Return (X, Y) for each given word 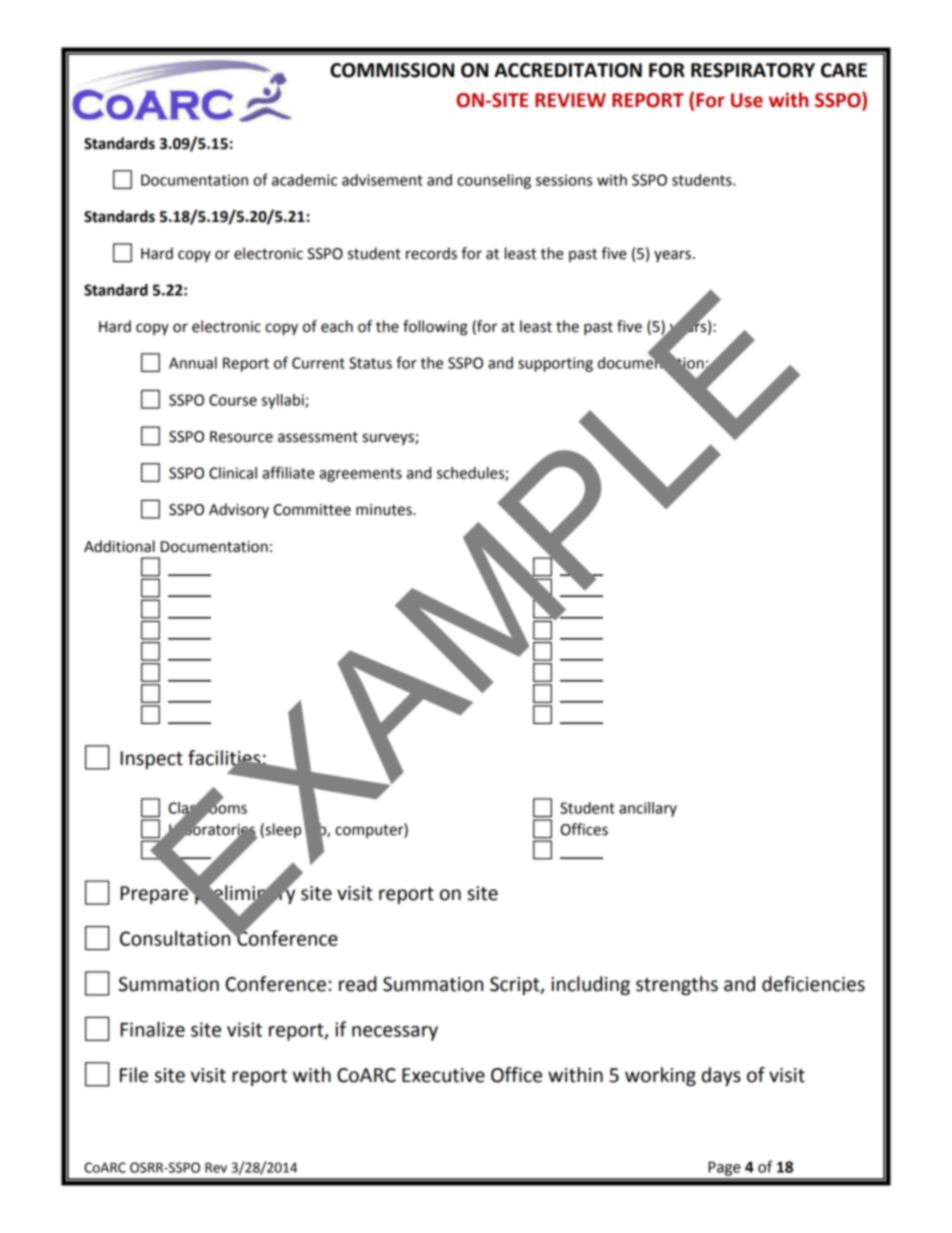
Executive (443, 1075)
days (721, 1076)
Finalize (153, 1029)
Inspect (152, 760)
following (435, 328)
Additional (119, 546)
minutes (385, 510)
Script (516, 986)
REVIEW (570, 100)
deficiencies (813, 984)
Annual (193, 363)
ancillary (648, 809)
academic (304, 180)
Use (747, 100)
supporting (555, 364)
